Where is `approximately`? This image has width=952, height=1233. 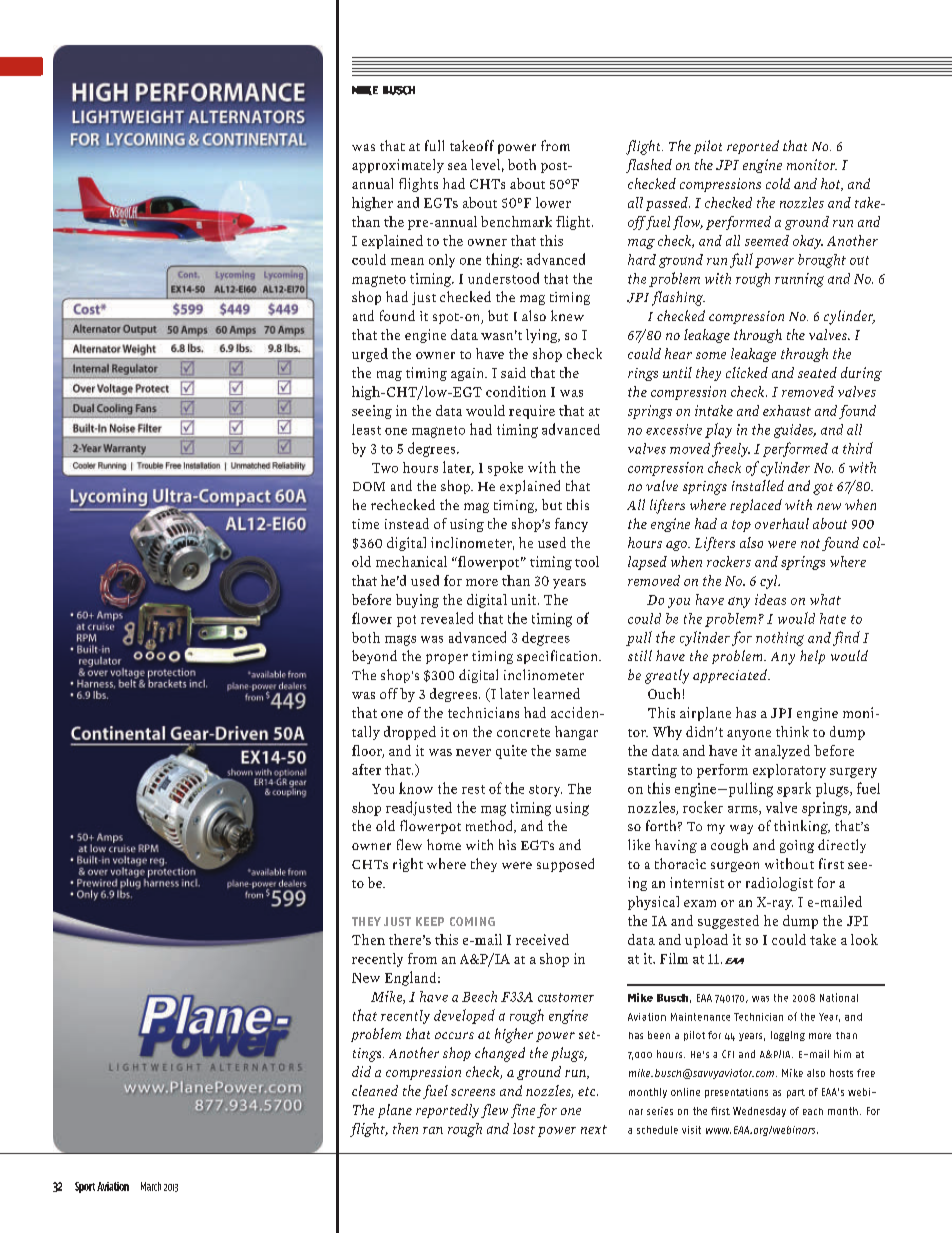
approximately is located at coordinates (398, 166).
